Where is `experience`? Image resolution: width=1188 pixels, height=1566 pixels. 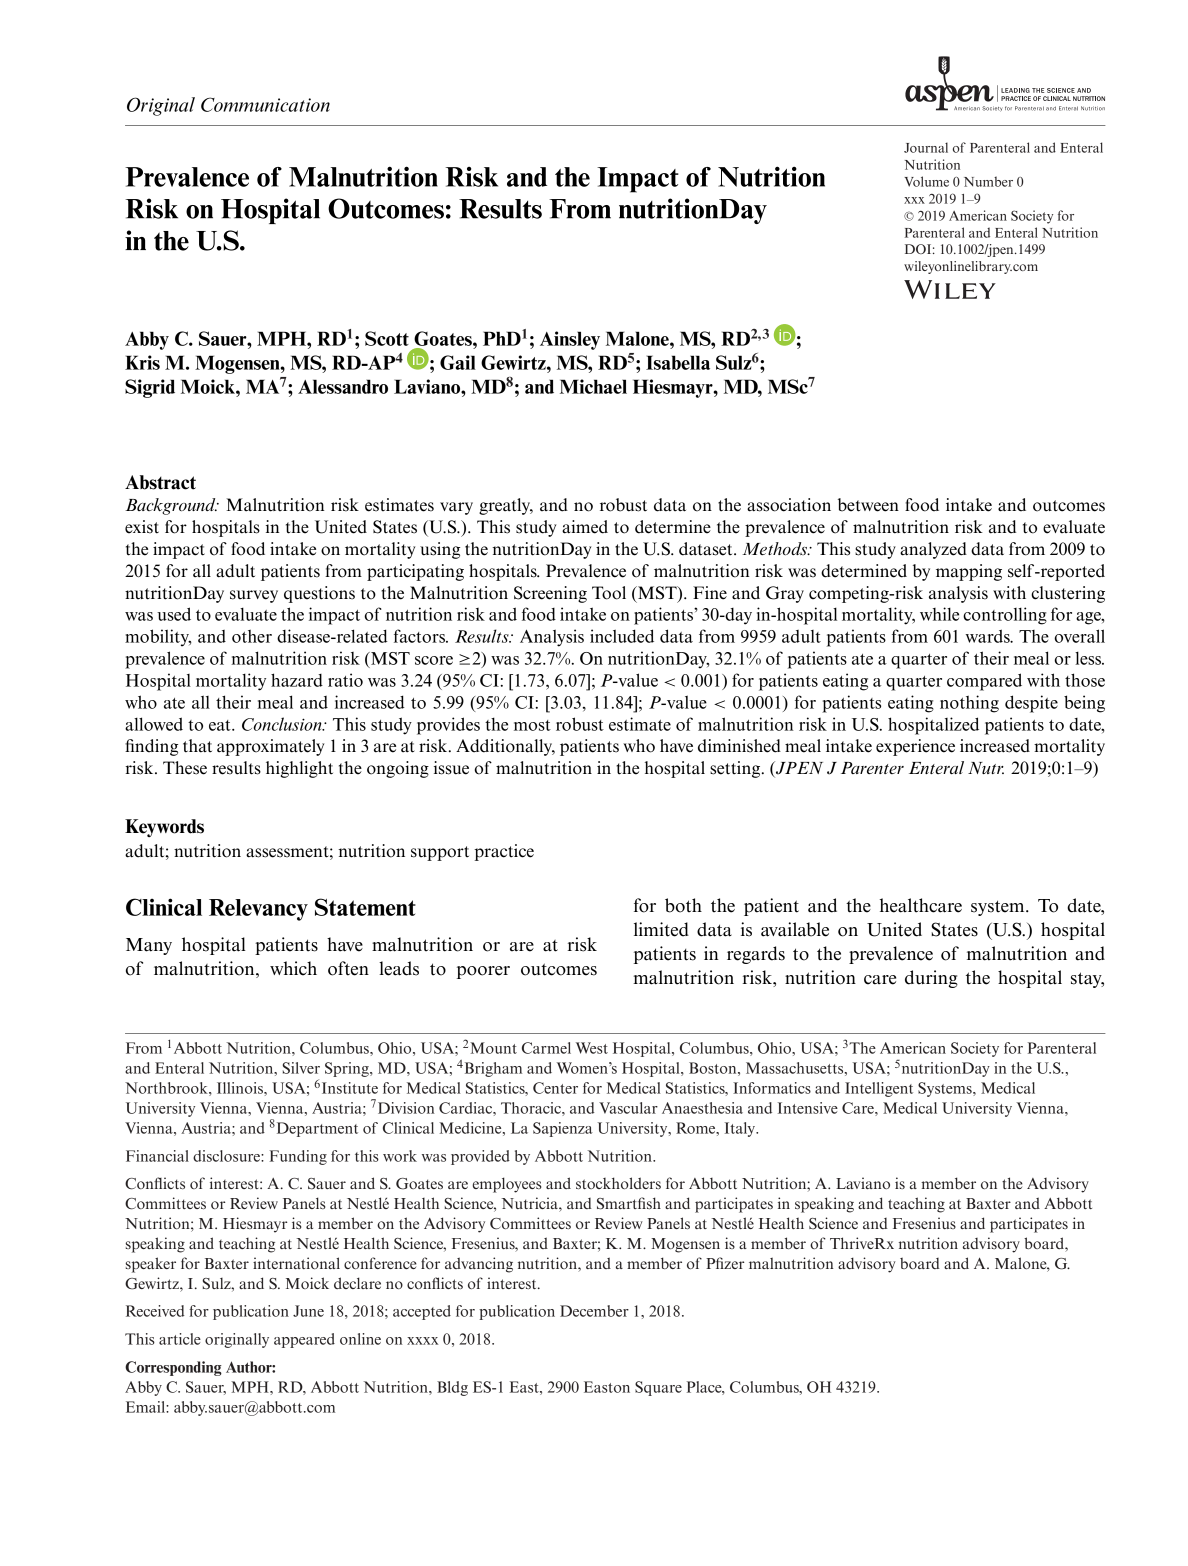 experience is located at coordinates (915, 747).
